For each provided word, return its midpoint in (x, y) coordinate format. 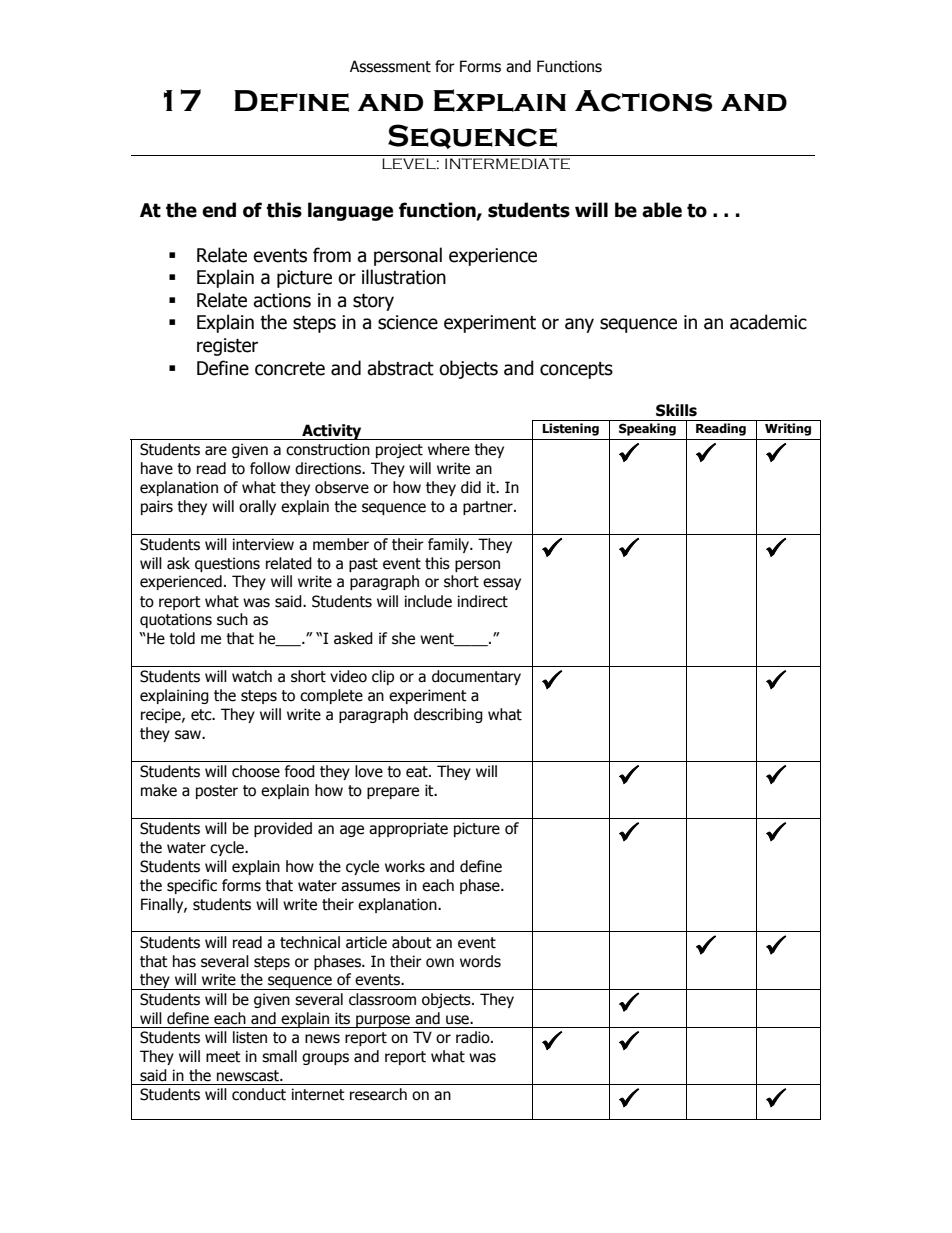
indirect (483, 601)
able (662, 210)
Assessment (390, 66)
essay (502, 584)
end (219, 210)
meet (223, 1057)
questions (227, 564)
